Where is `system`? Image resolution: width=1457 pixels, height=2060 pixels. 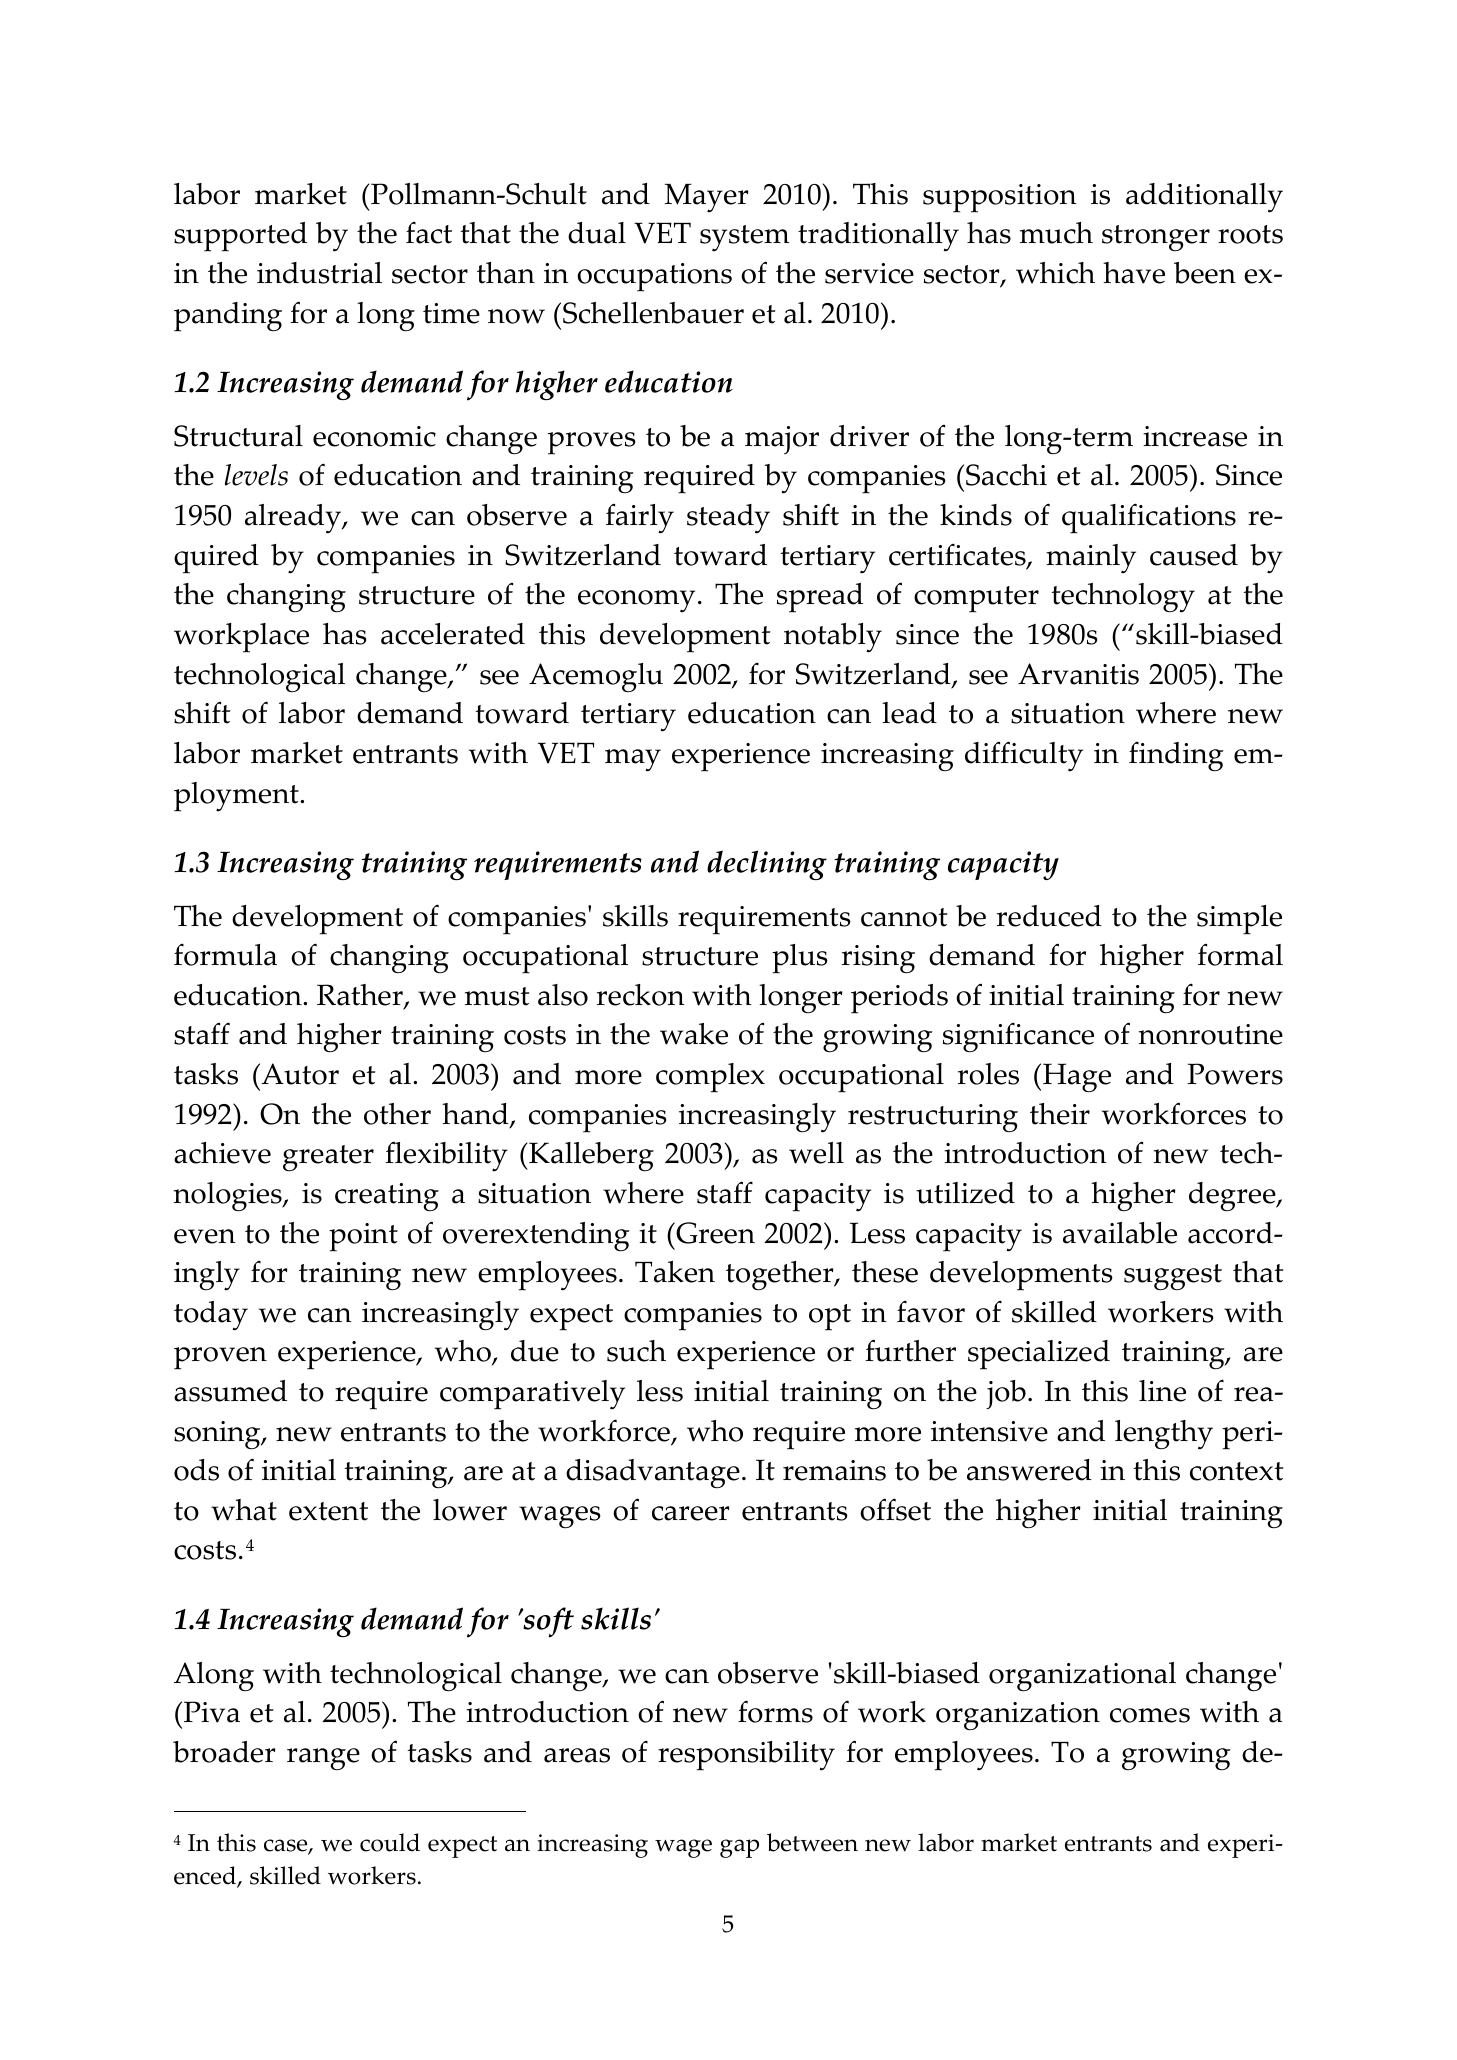
system is located at coordinates (744, 238).
